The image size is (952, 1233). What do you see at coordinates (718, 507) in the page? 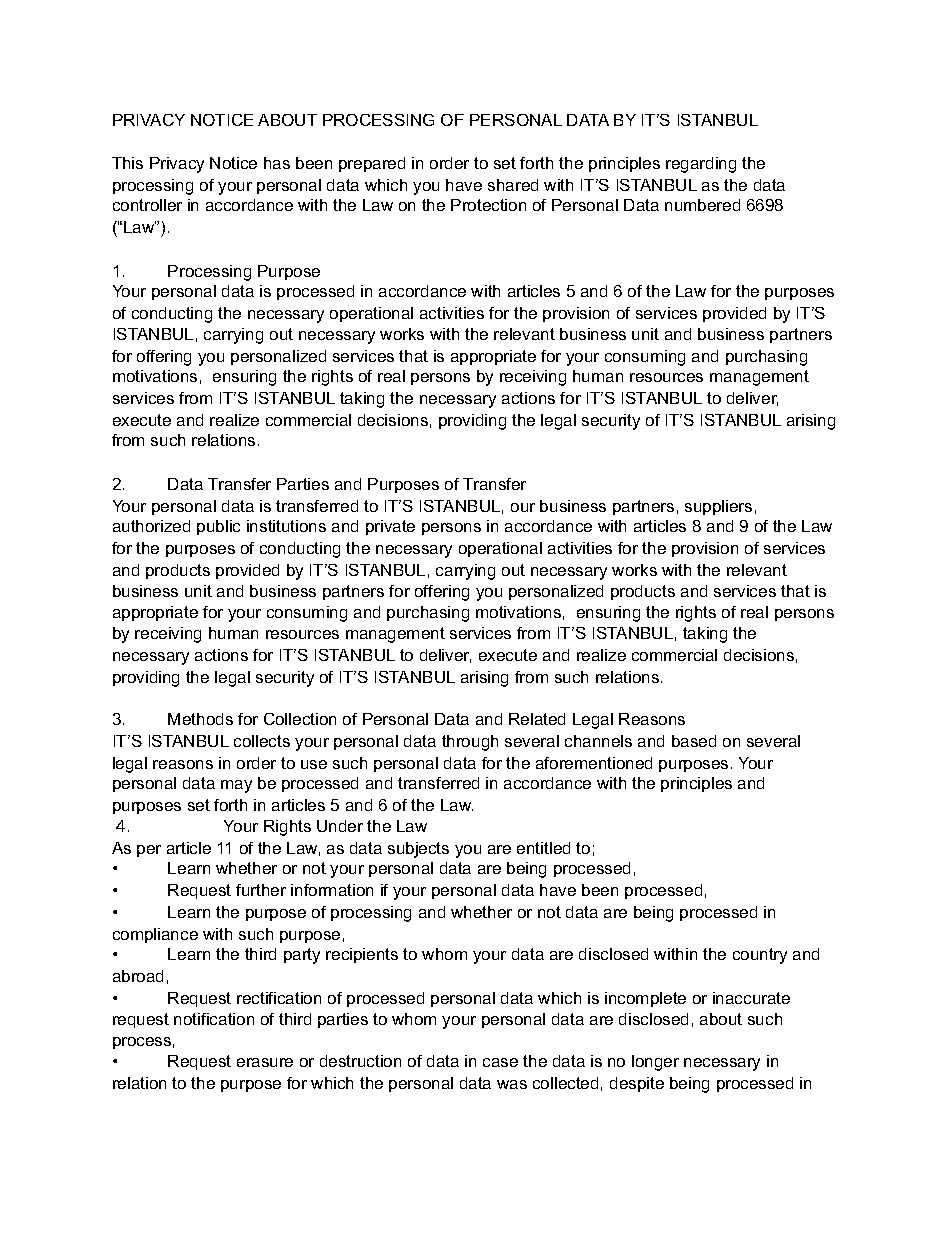
I see `suppliers` at bounding box center [718, 507].
